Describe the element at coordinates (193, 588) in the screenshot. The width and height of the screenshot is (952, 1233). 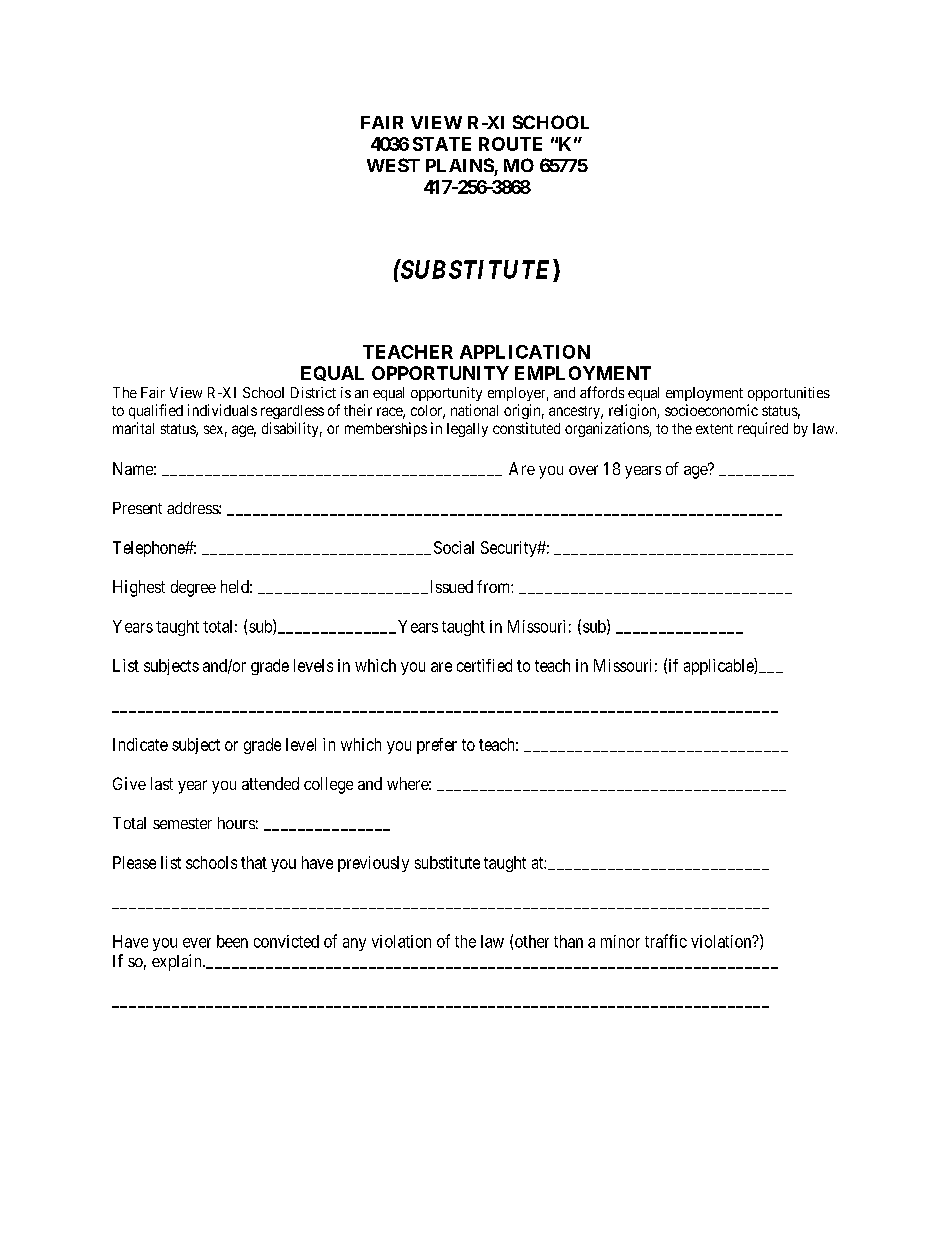
I see `degree` at that location.
